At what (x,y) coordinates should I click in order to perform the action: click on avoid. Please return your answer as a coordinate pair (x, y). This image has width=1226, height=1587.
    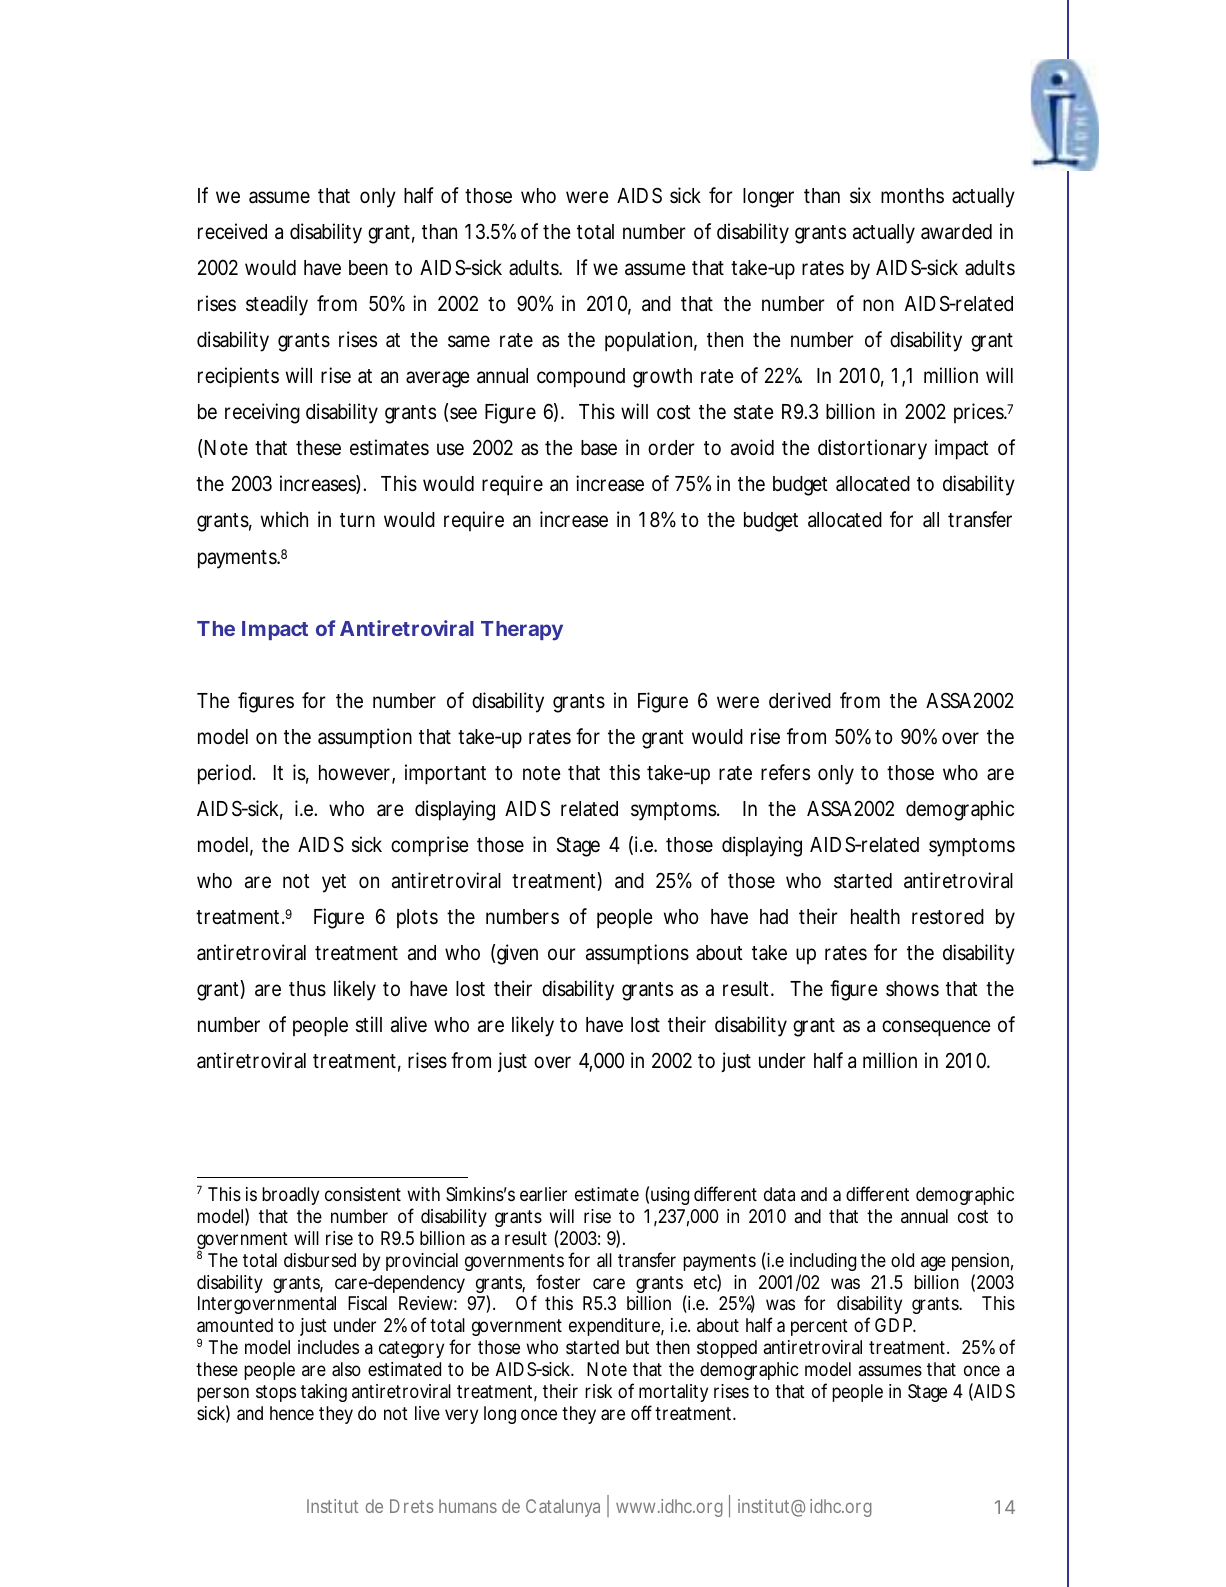
    Looking at the image, I should click on (752, 447).
